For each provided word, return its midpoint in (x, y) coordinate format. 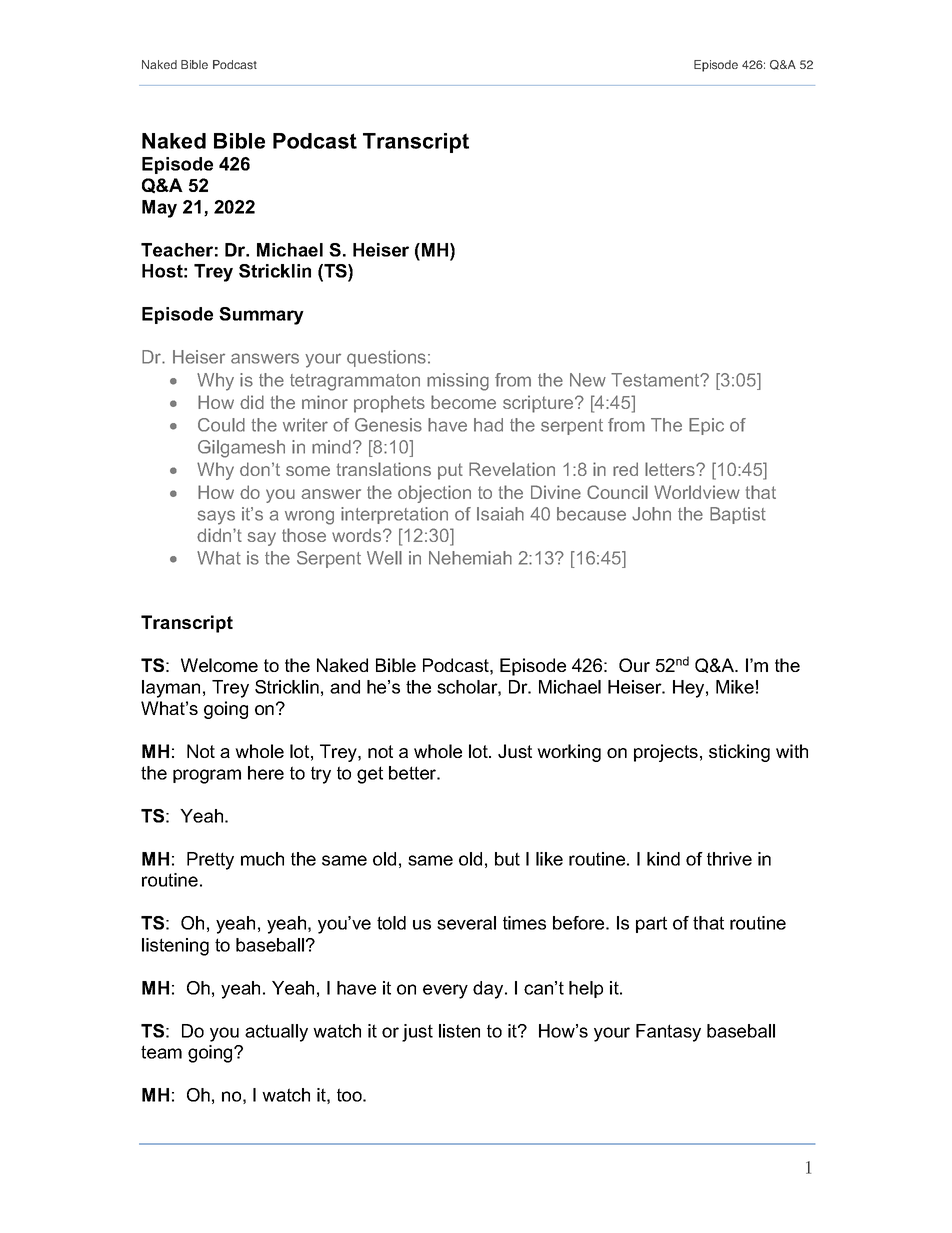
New (588, 380)
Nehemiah (470, 558)
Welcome (219, 665)
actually (276, 1033)
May (159, 209)
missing (458, 382)
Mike (735, 687)
